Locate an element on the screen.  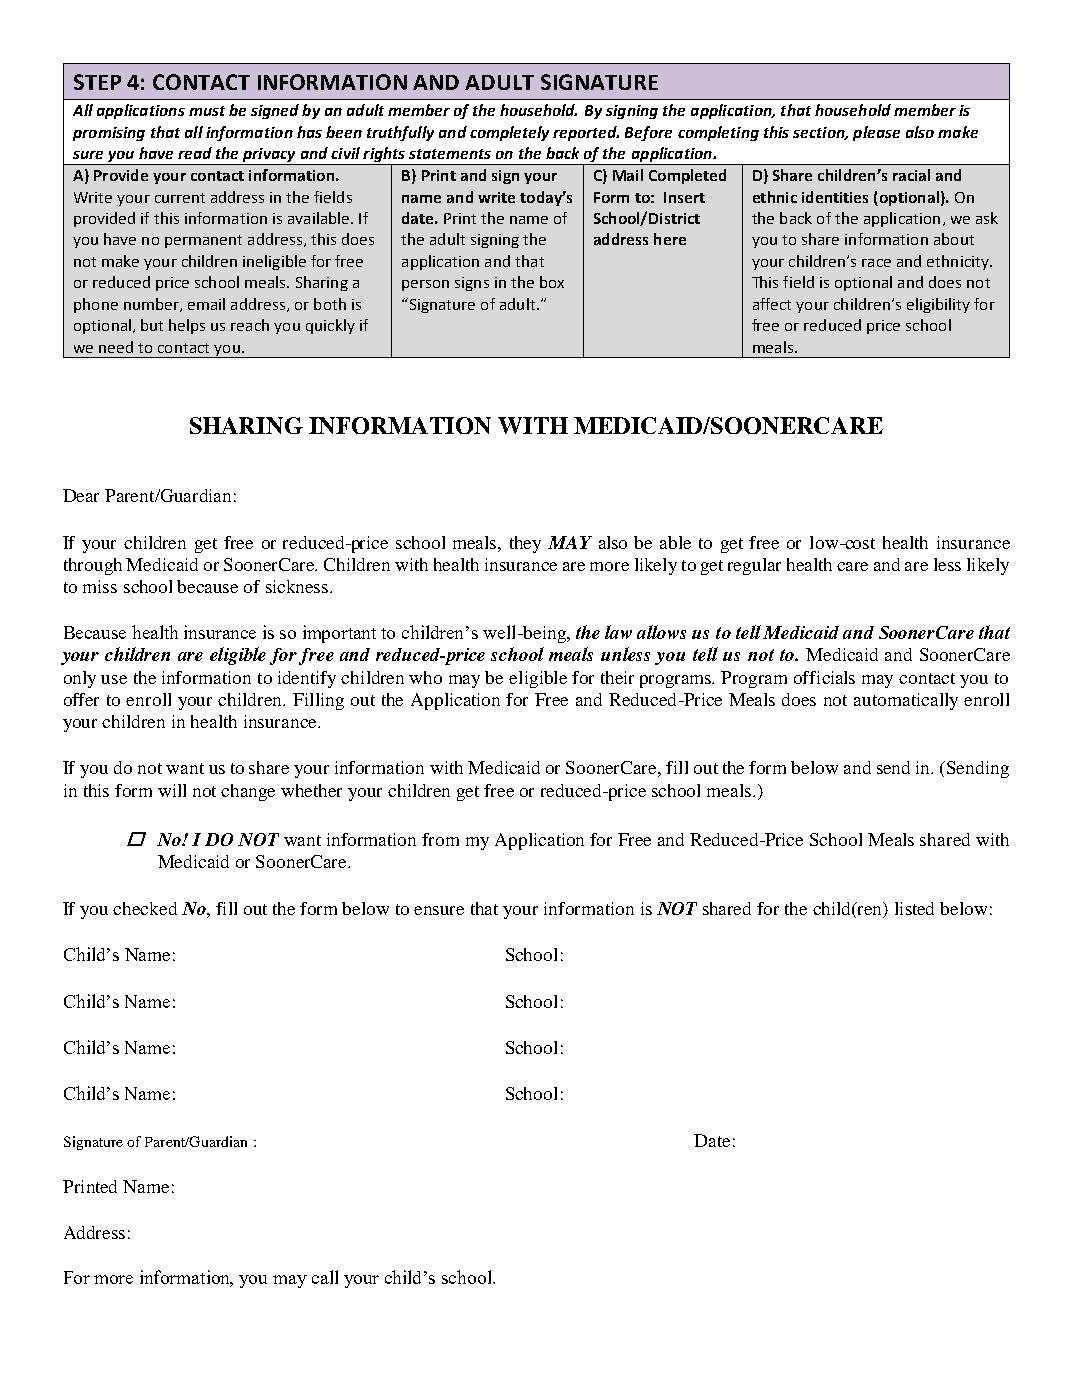
regular is located at coordinates (754, 566).
